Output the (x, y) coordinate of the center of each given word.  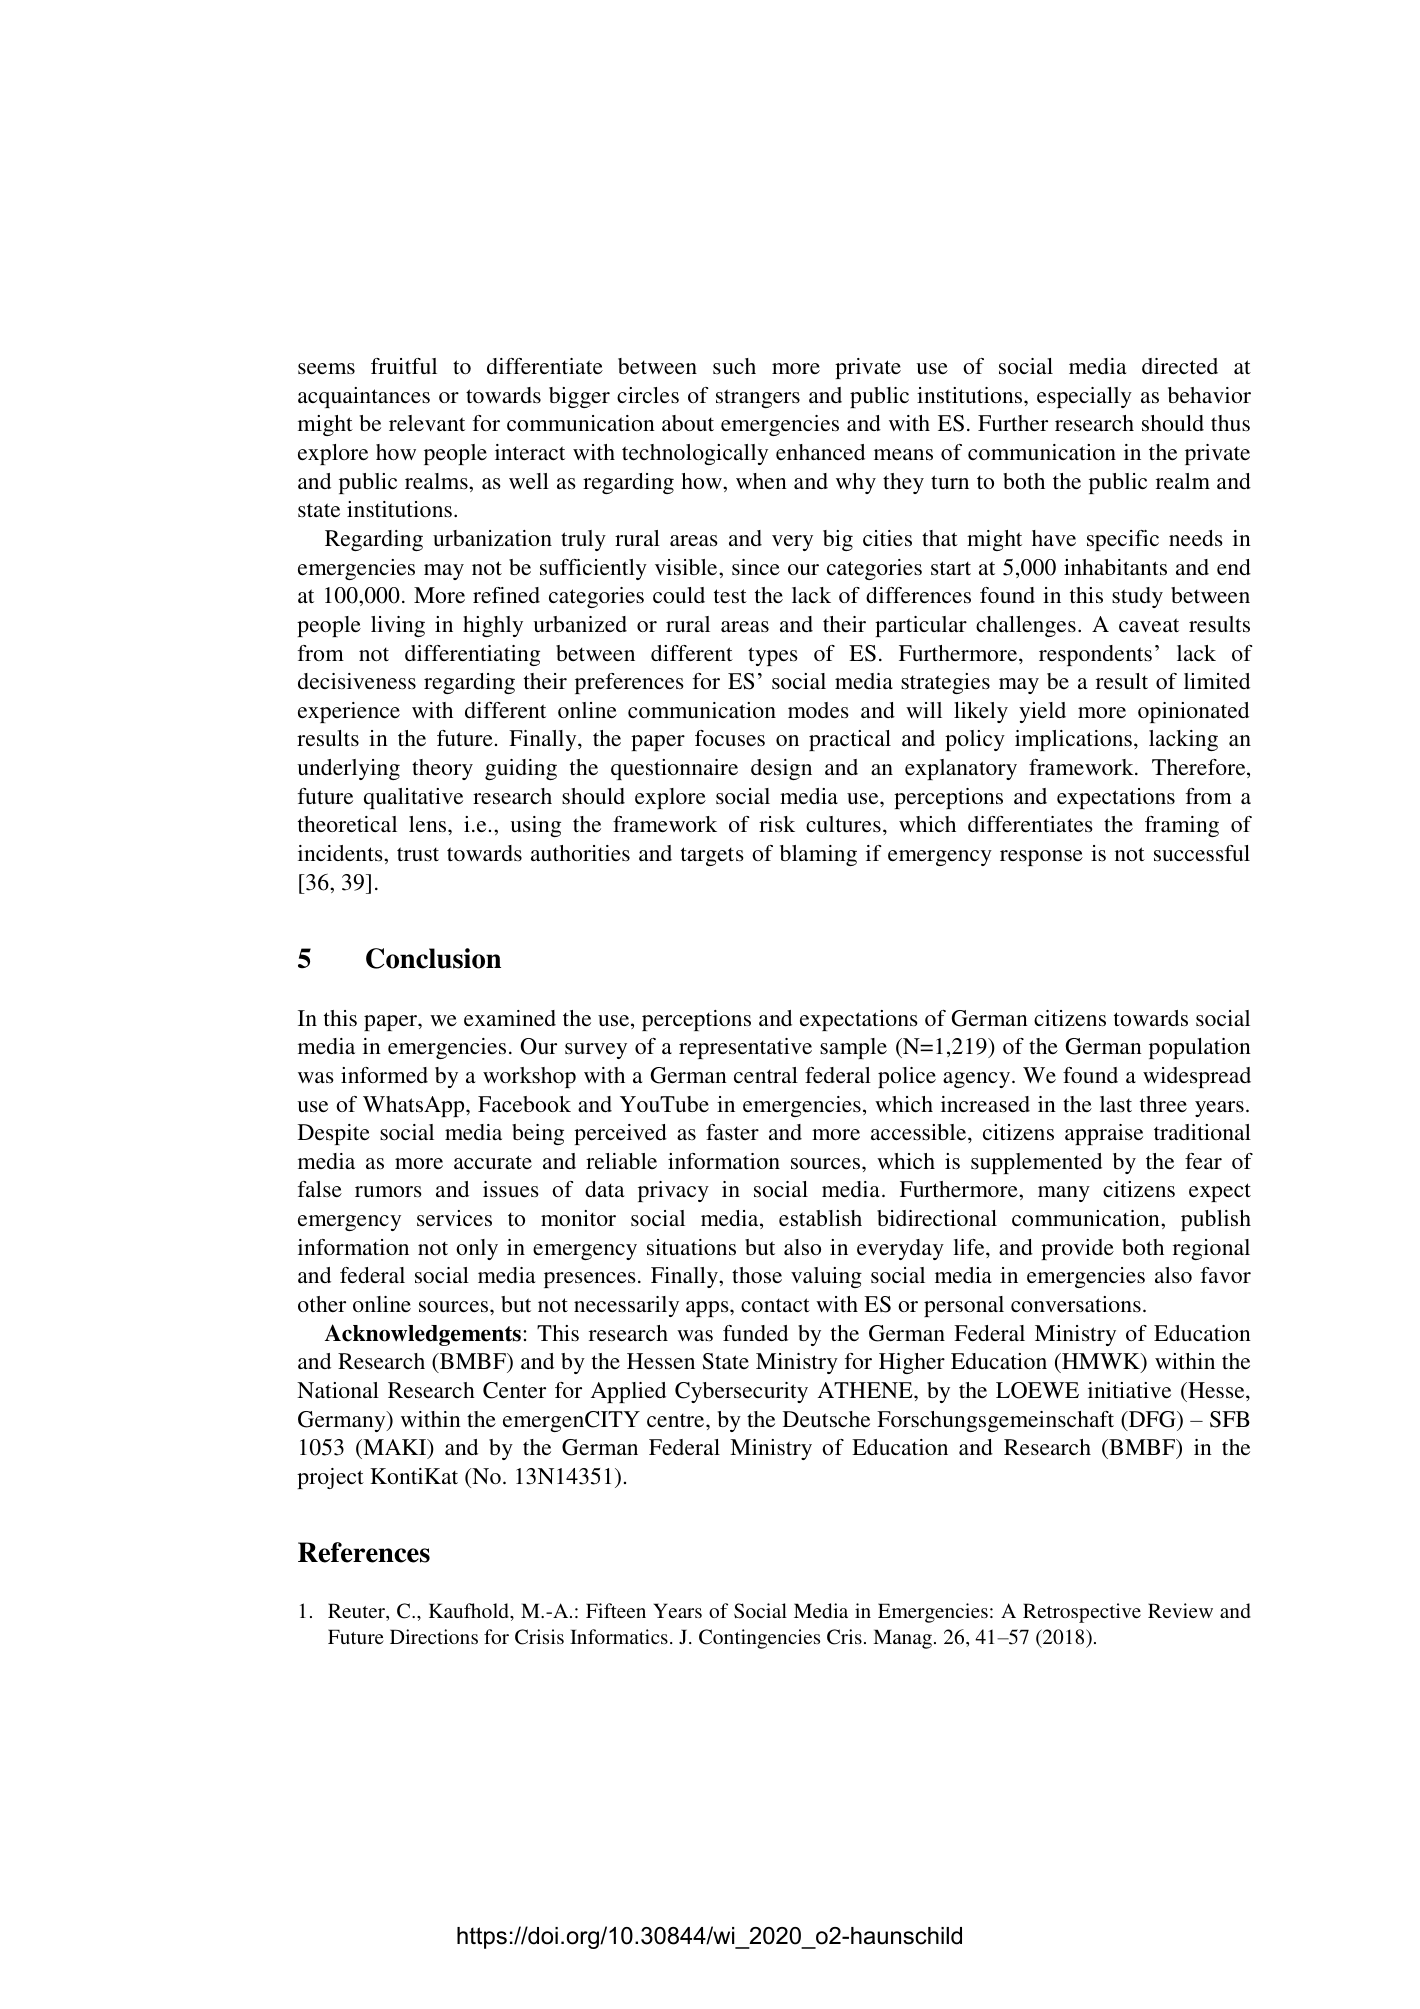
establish (820, 1218)
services (454, 1218)
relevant (427, 423)
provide (1077, 1249)
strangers (758, 398)
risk (777, 824)
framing (1182, 826)
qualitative (413, 798)
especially (1084, 397)
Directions (434, 1636)
